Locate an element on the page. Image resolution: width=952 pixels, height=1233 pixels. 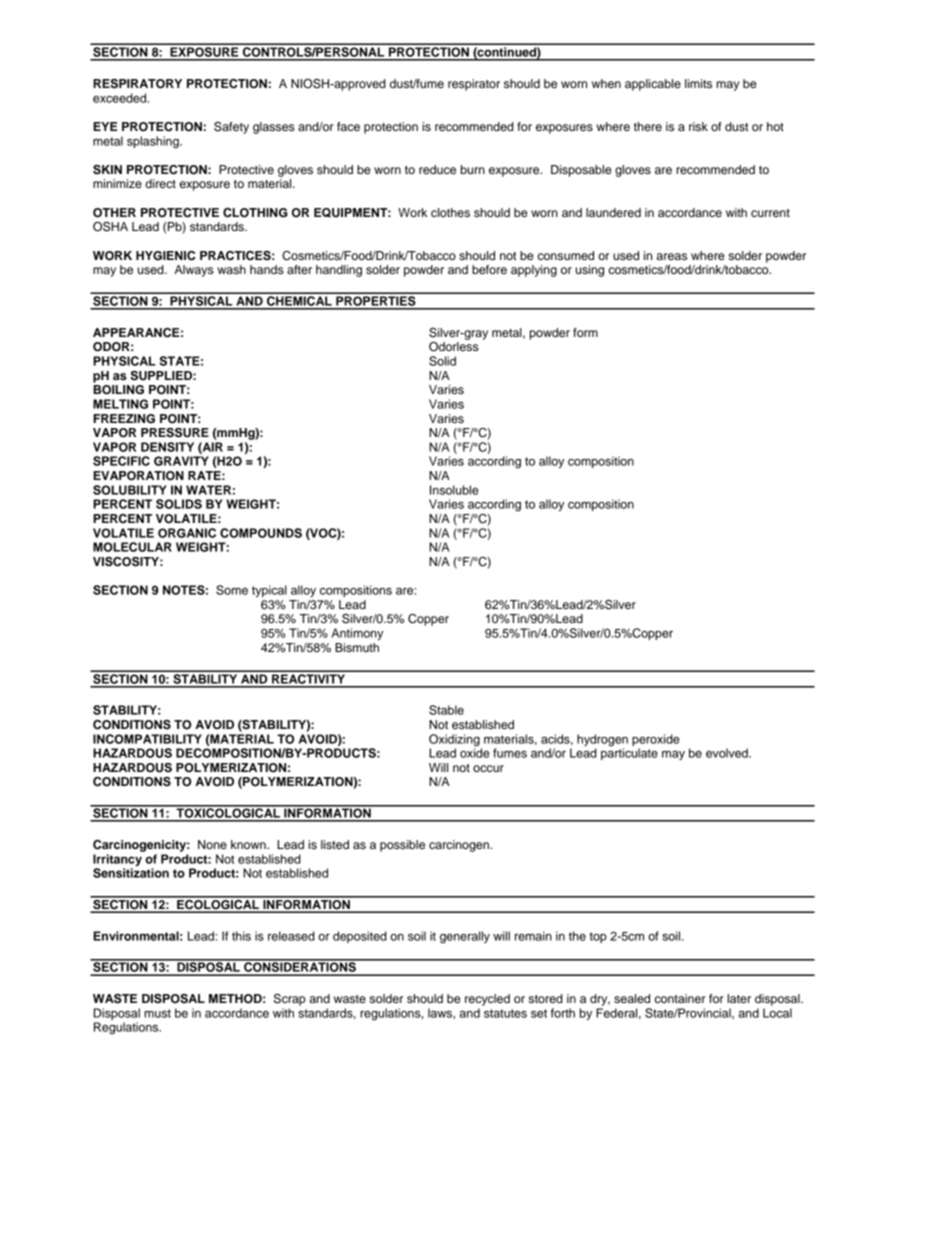
container is located at coordinates (680, 998).
